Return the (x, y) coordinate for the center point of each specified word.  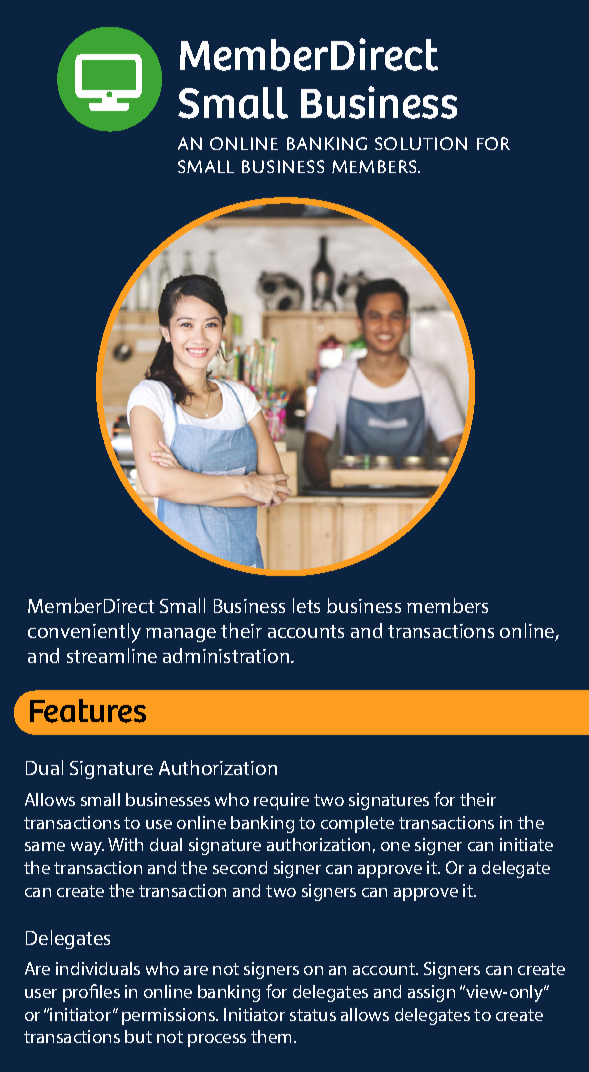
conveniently (84, 633)
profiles (91, 993)
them (273, 1036)
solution (421, 143)
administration (227, 655)
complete (357, 824)
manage (181, 635)
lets (306, 605)
